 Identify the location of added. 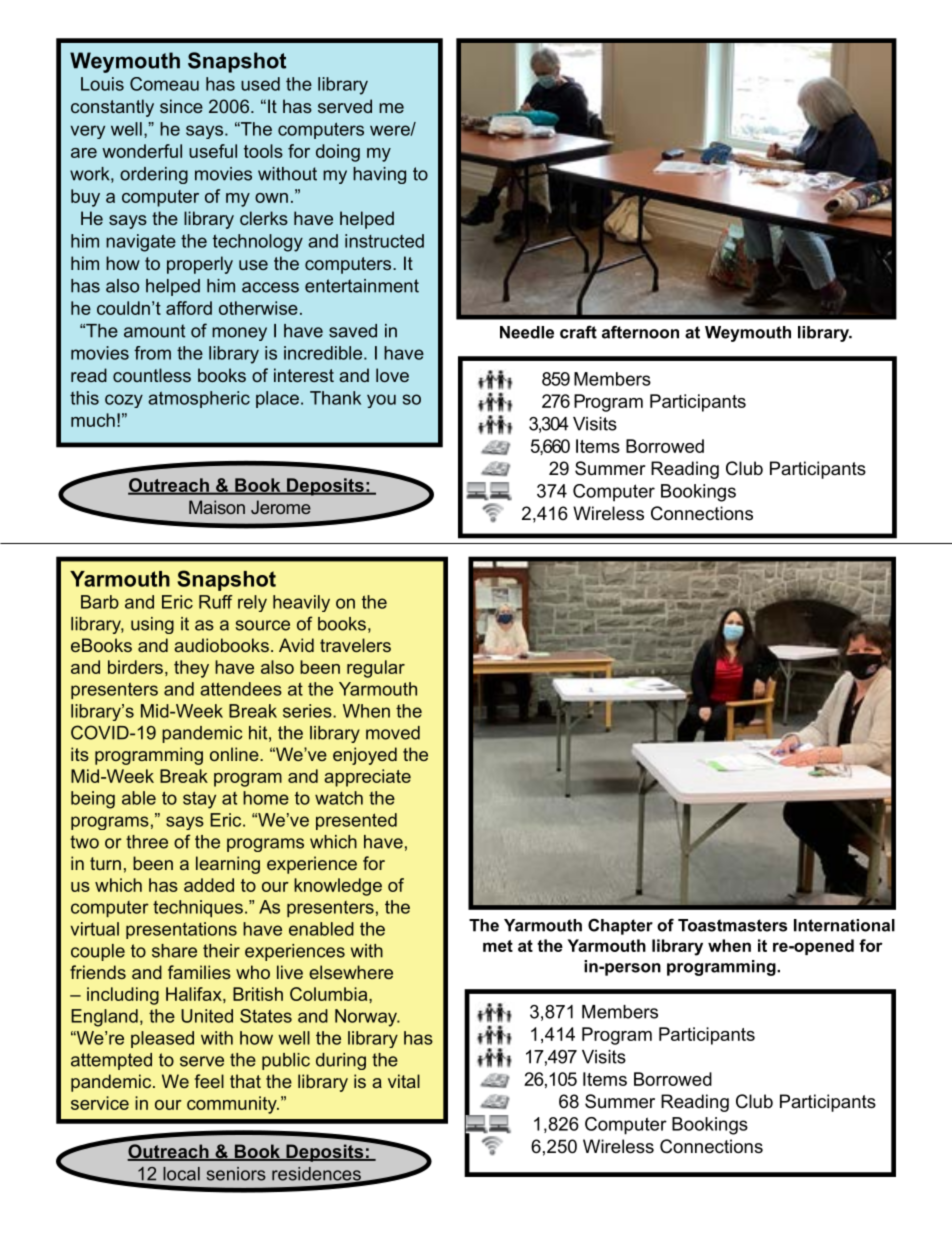
(209, 885).
